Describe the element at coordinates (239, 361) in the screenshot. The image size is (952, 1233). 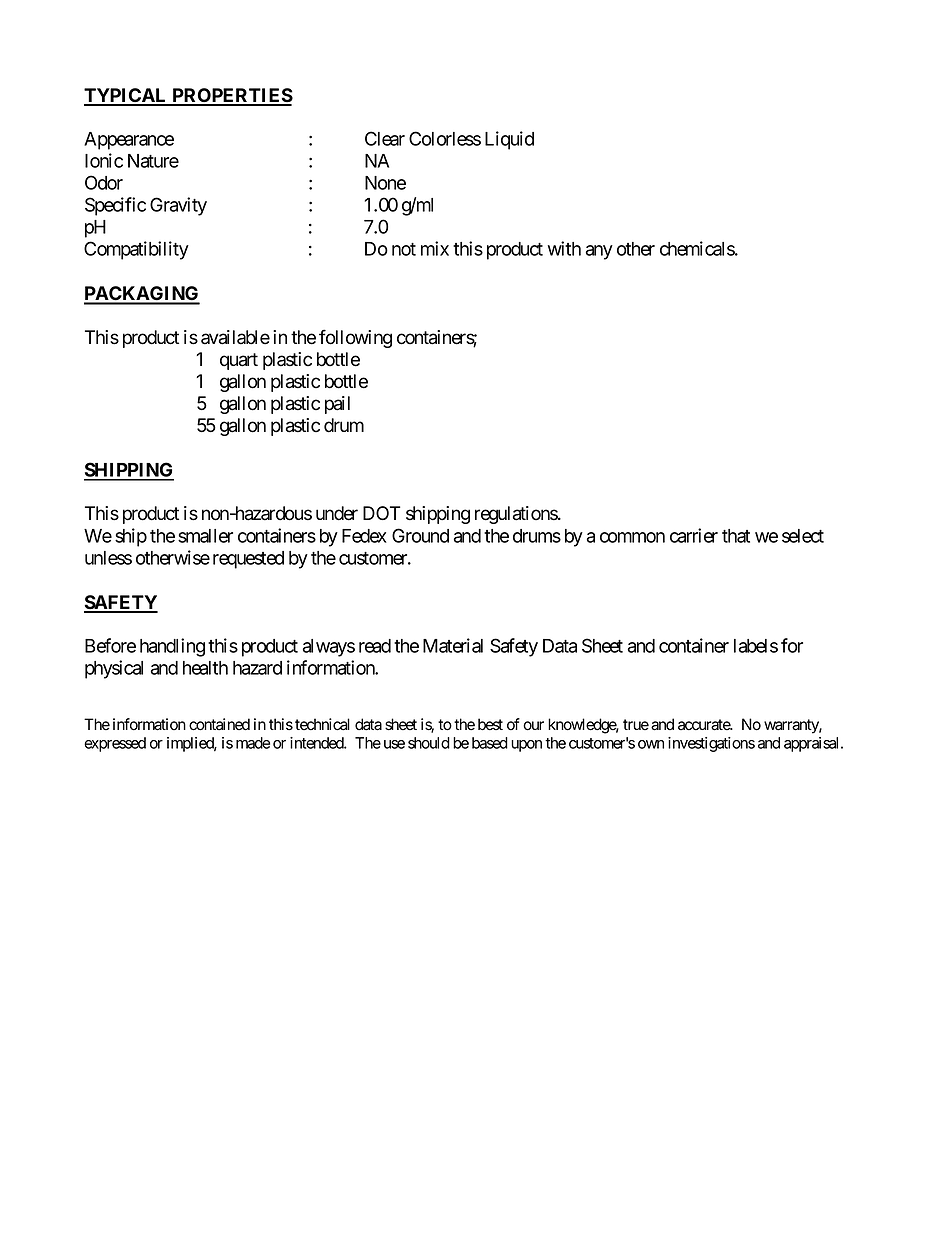
I see `quart` at that location.
